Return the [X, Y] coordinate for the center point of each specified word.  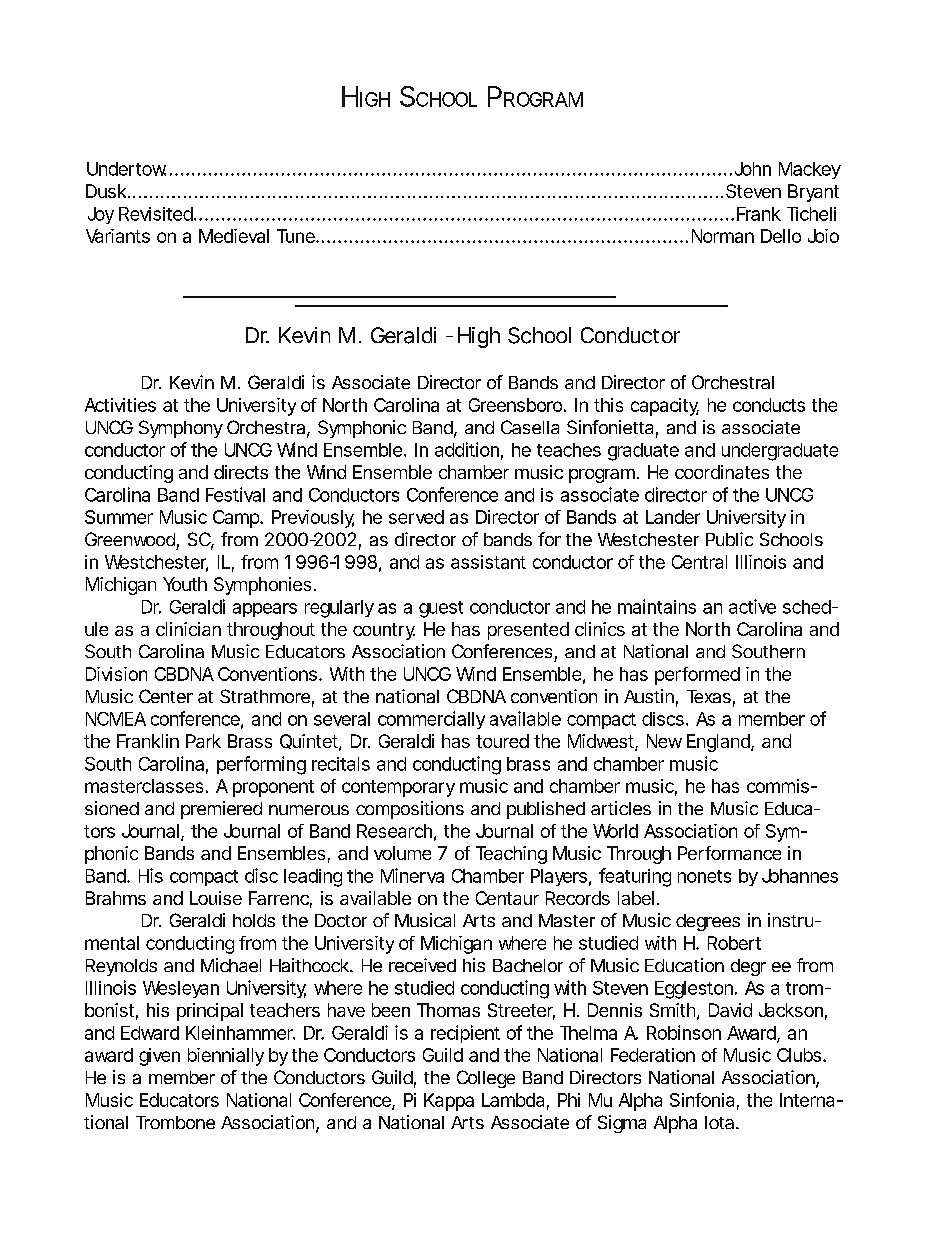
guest [441, 609]
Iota [719, 1122]
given [159, 1057]
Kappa [449, 1102]
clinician [188, 629]
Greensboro [515, 405]
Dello [781, 236]
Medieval [234, 236]
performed [697, 676]
